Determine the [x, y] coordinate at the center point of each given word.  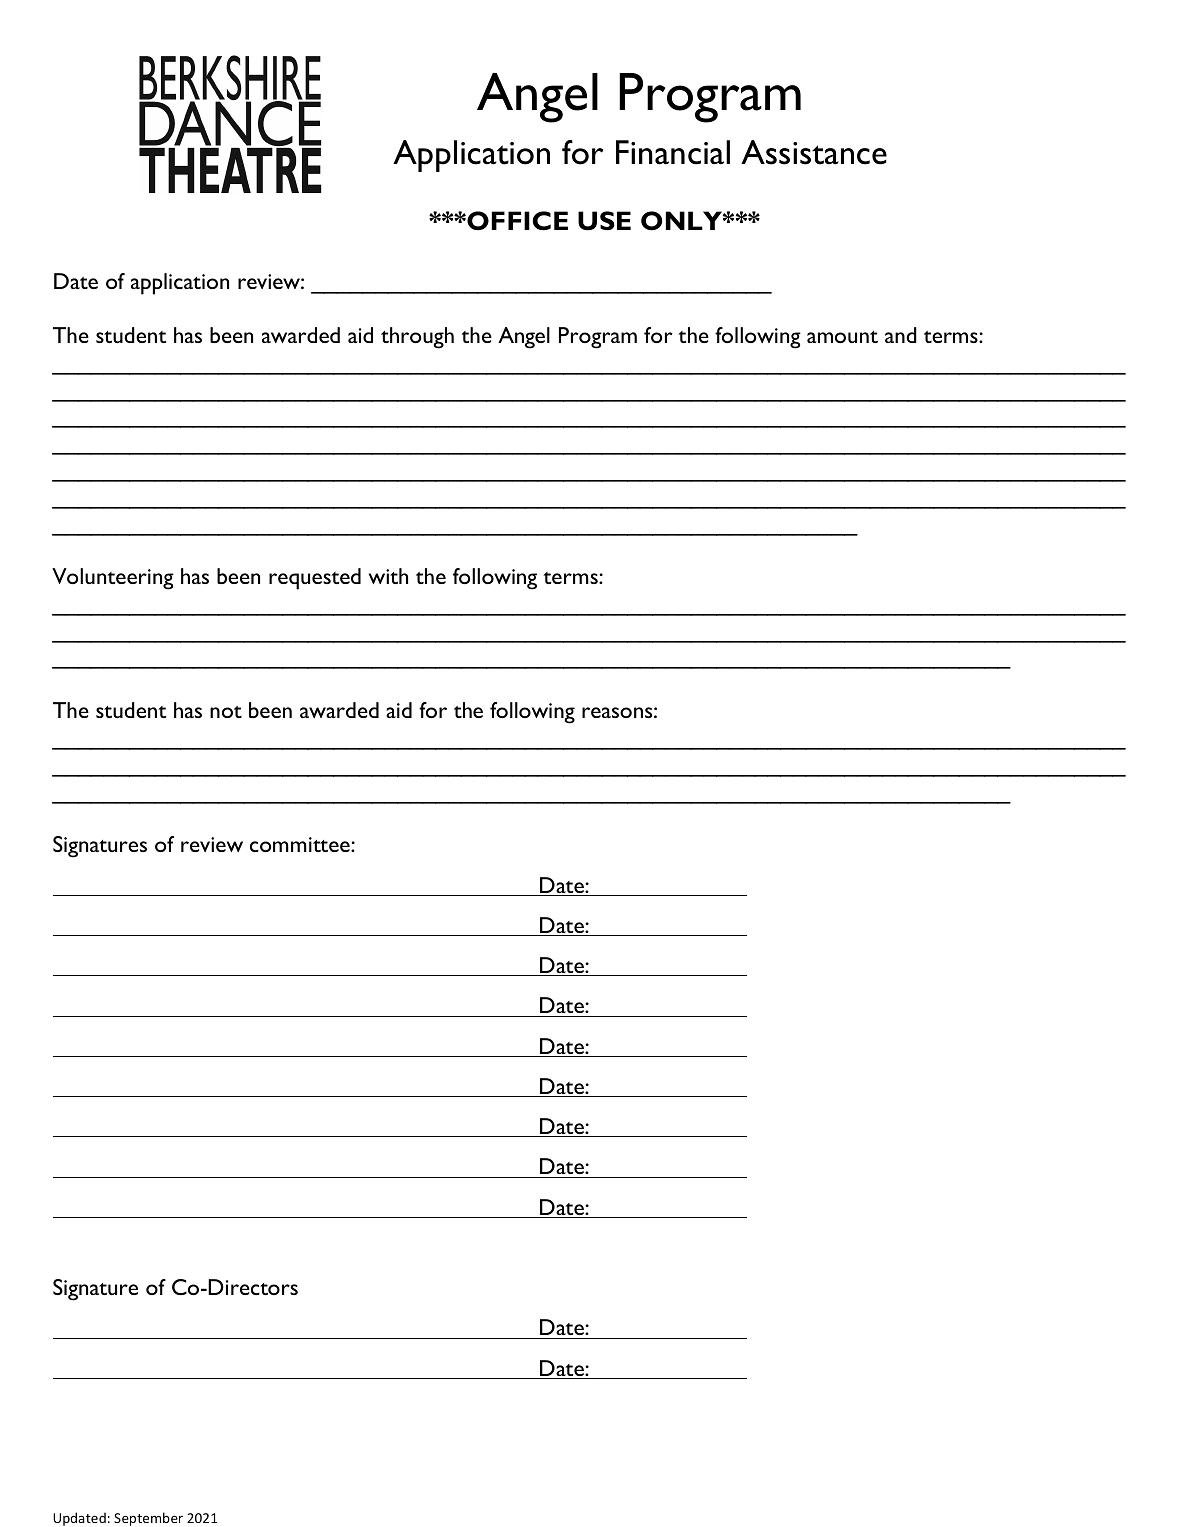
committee [301, 844]
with [388, 576]
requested [315, 579]
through [417, 338]
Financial [673, 152]
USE [604, 221]
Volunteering [113, 579]
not [226, 712]
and [901, 335]
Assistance [814, 152]
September [148, 1519]
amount [842, 337]
